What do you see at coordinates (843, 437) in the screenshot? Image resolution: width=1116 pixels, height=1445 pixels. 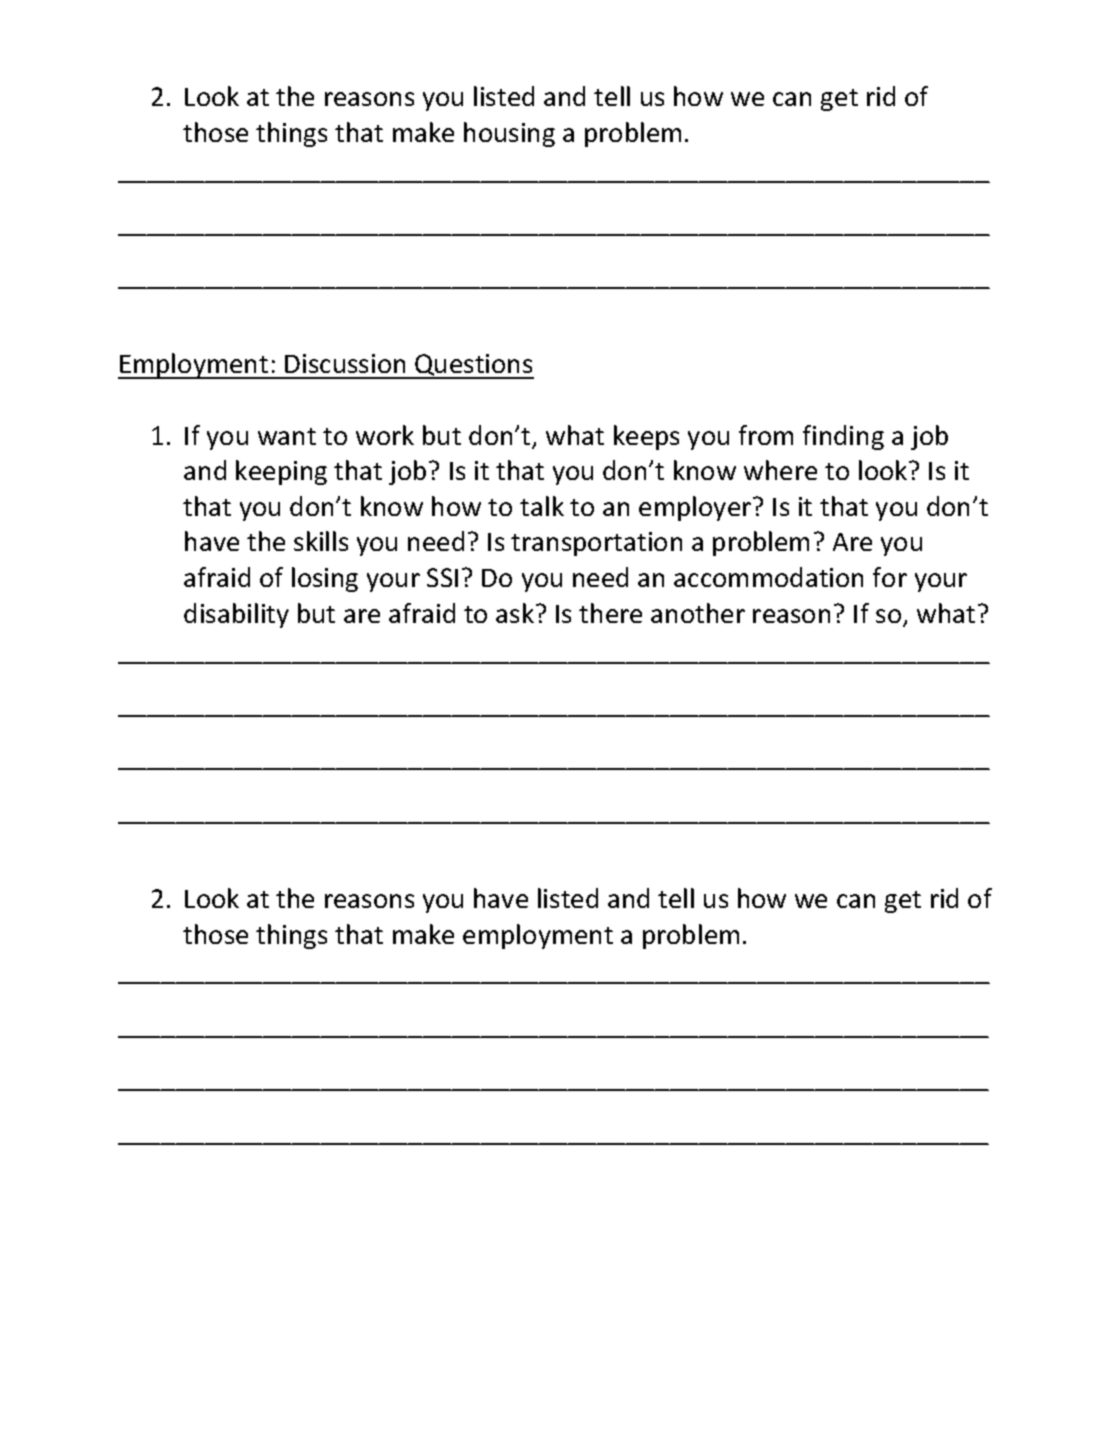 I see `finding` at bounding box center [843, 437].
